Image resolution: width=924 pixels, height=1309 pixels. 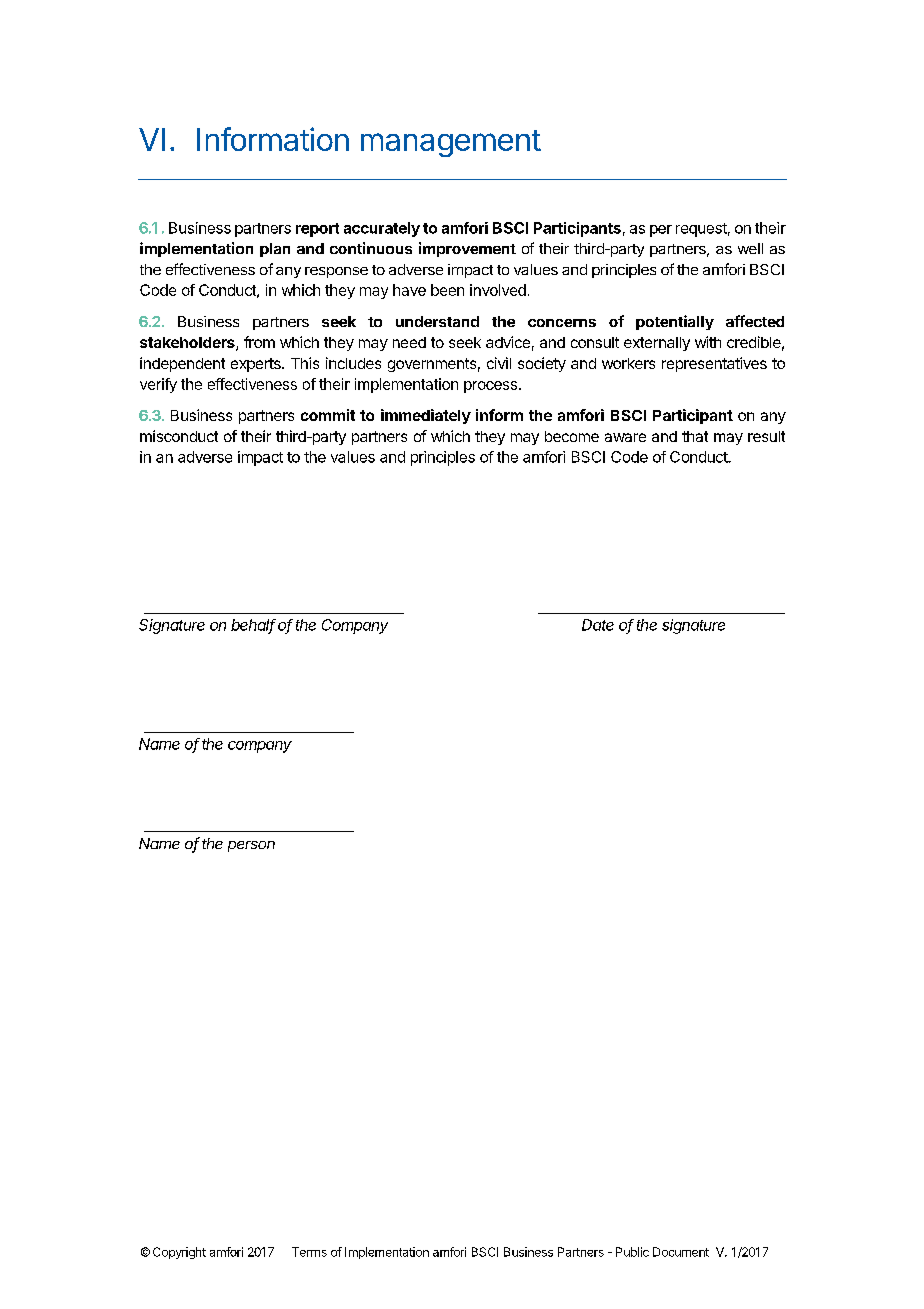 What do you see at coordinates (328, 415) in the page?
I see `commit` at bounding box center [328, 415].
